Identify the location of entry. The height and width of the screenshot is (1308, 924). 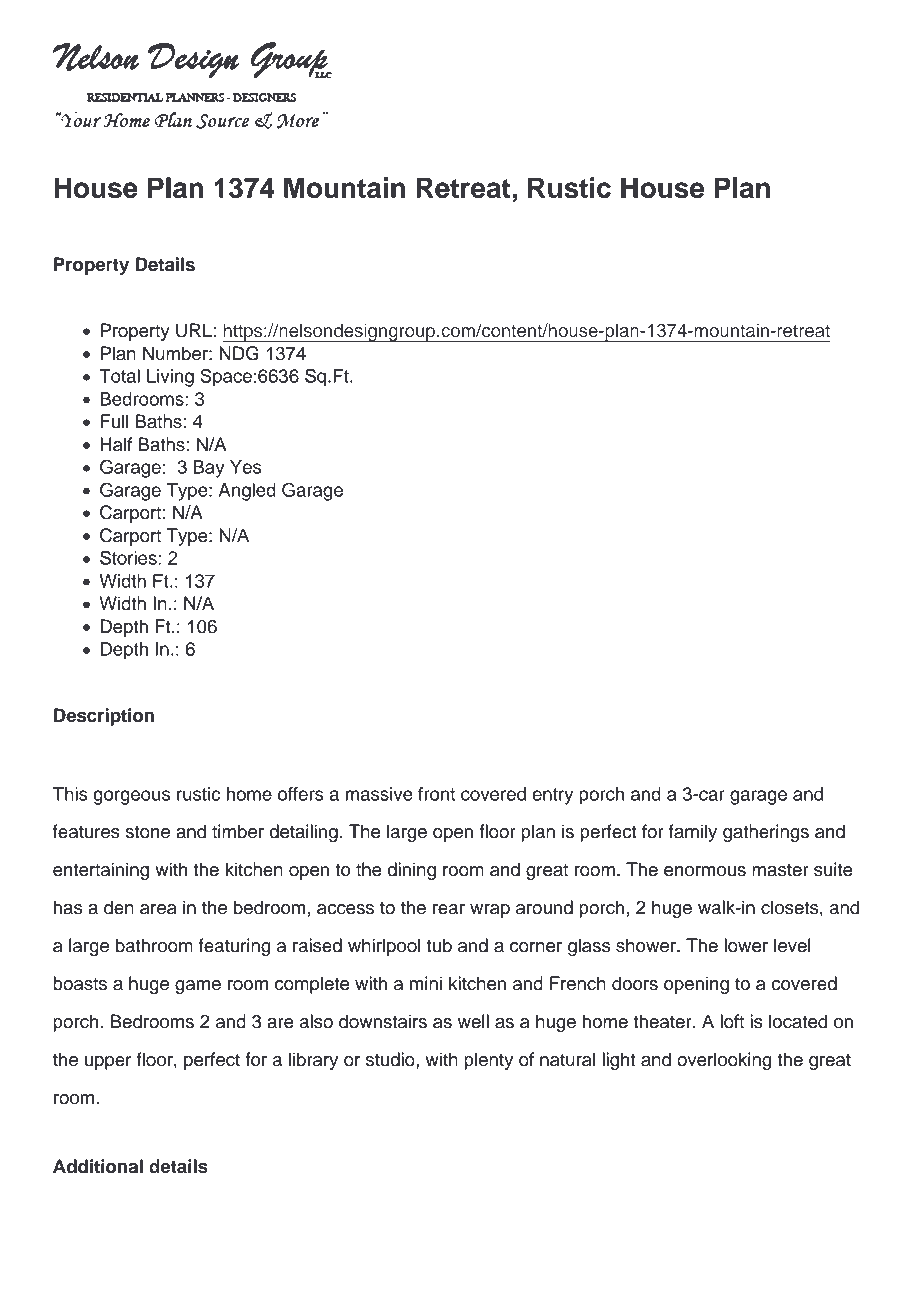
(552, 796).
